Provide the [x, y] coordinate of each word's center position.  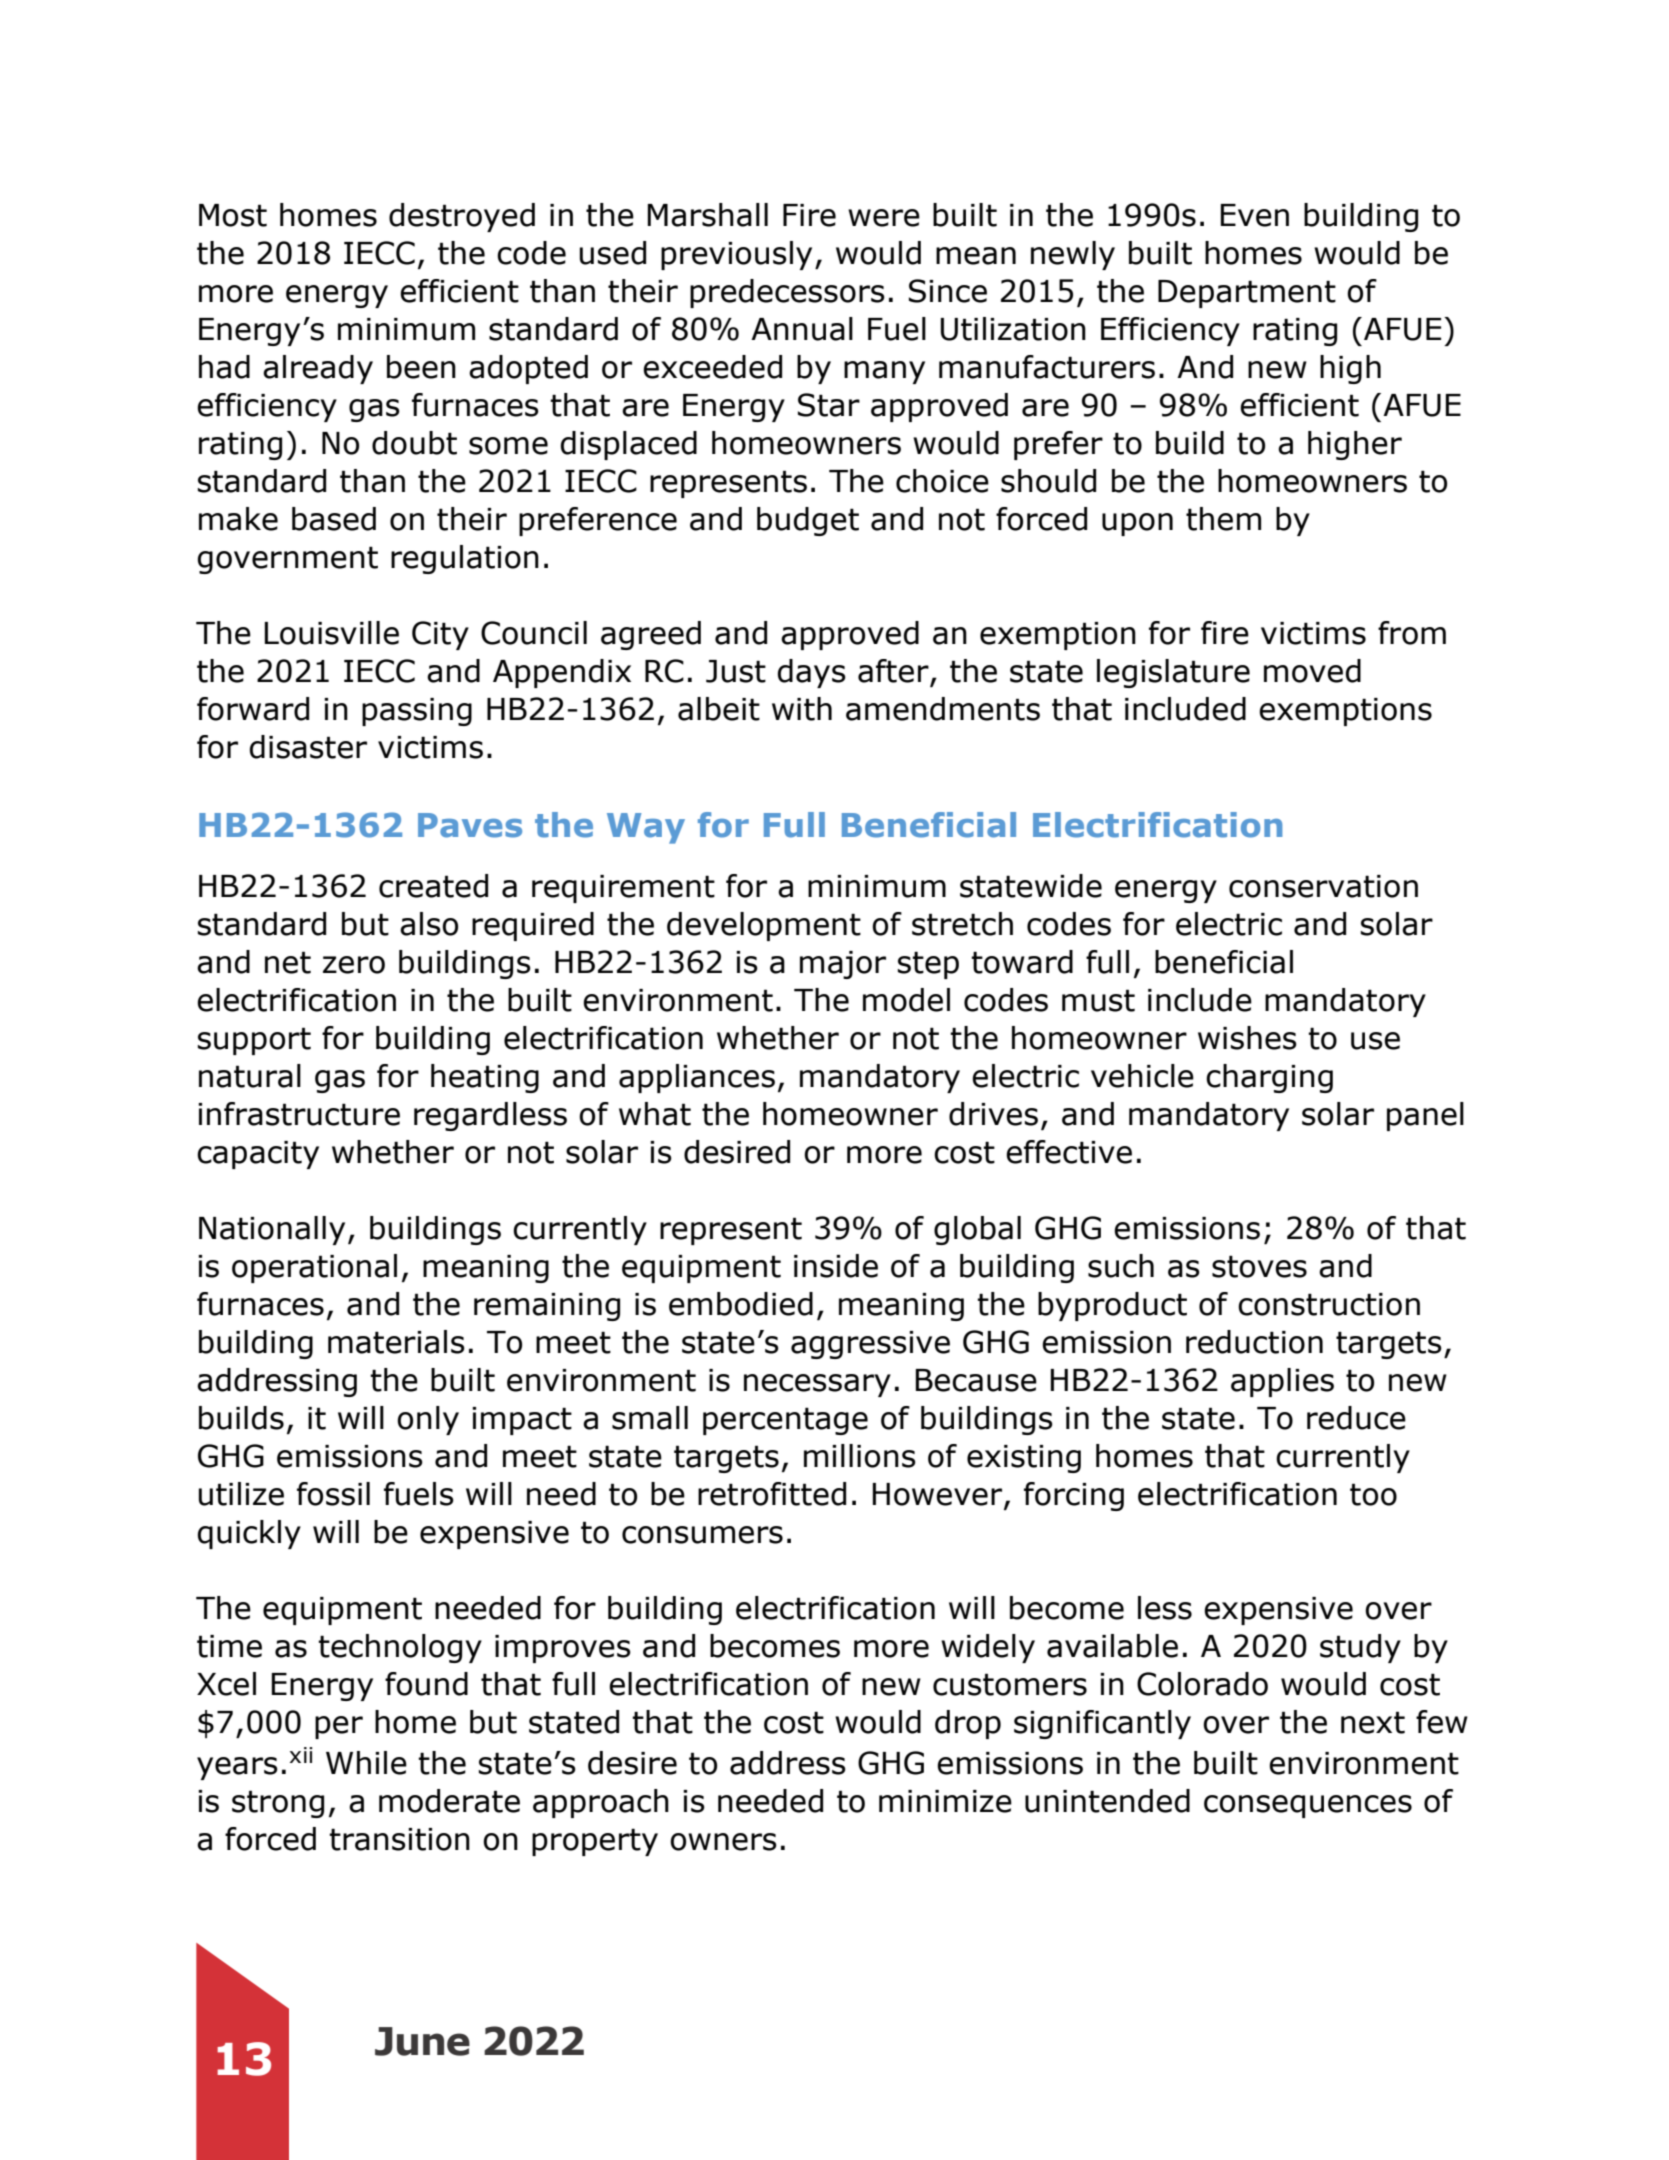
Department [1247, 294]
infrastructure [299, 1114]
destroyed [462, 217]
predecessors [787, 293]
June [422, 2041]
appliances [697, 1078]
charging [1269, 1078]
